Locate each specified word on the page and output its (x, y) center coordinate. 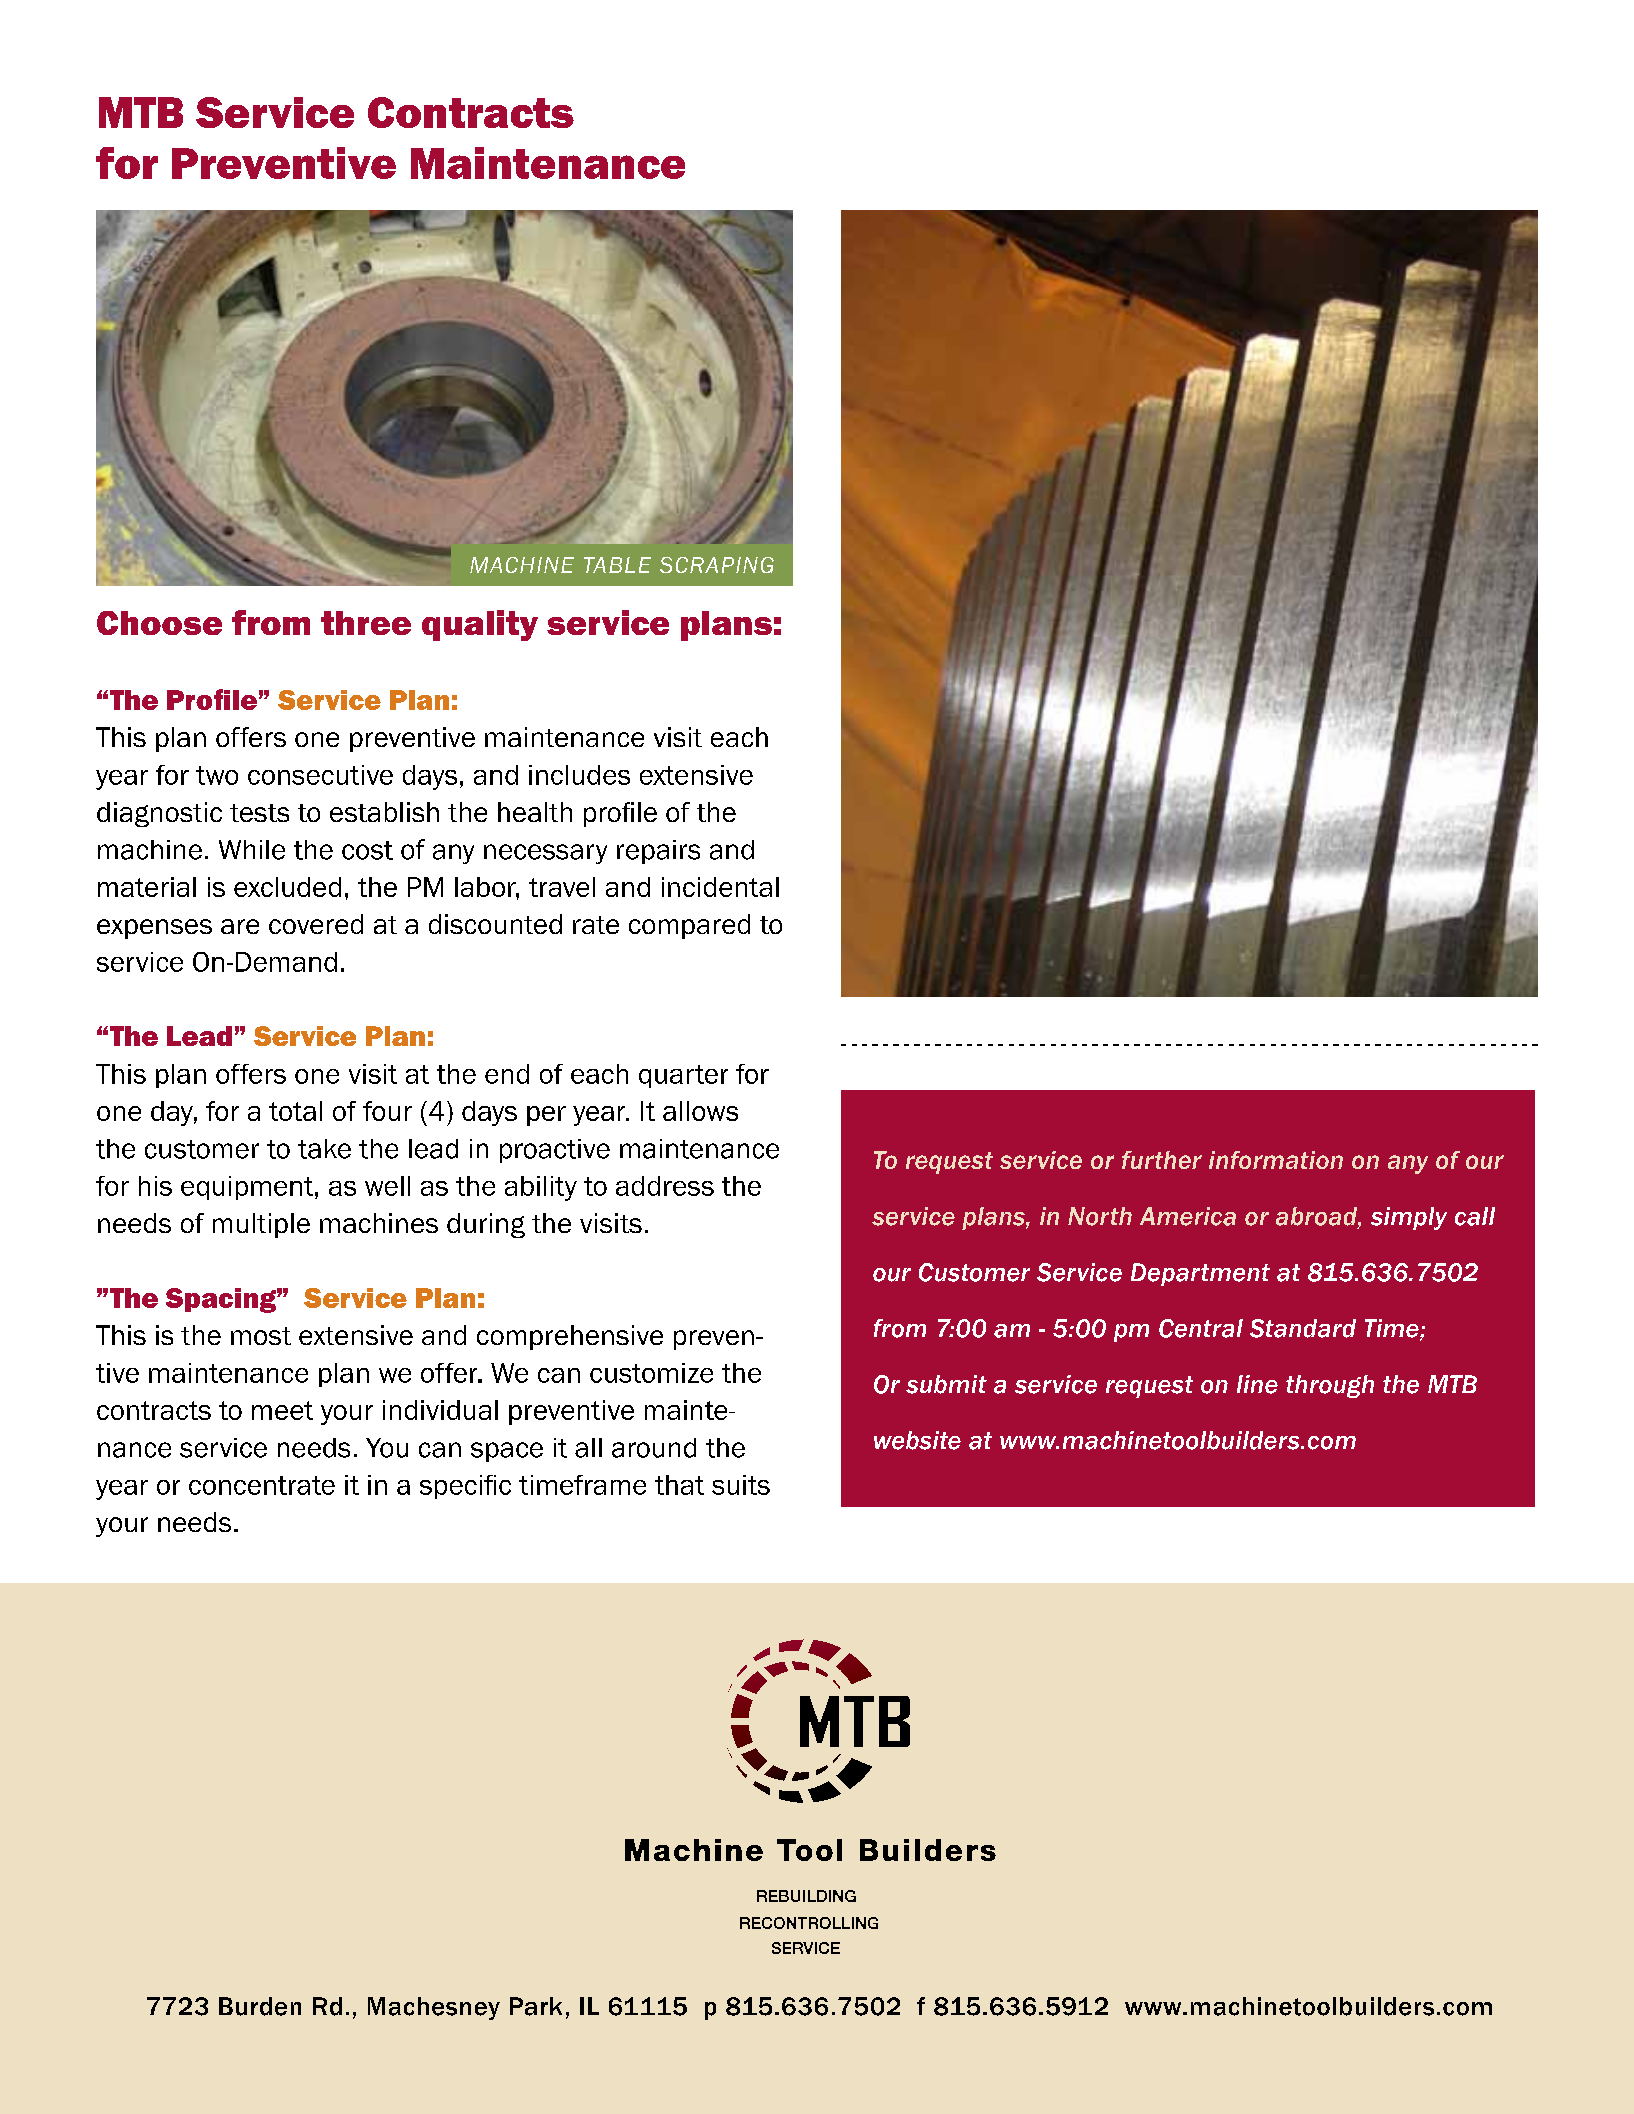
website (917, 1440)
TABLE (617, 565)
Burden (260, 2006)
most (261, 1336)
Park (536, 2006)
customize (651, 1373)
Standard (1303, 1328)
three (366, 623)
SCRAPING (717, 565)
